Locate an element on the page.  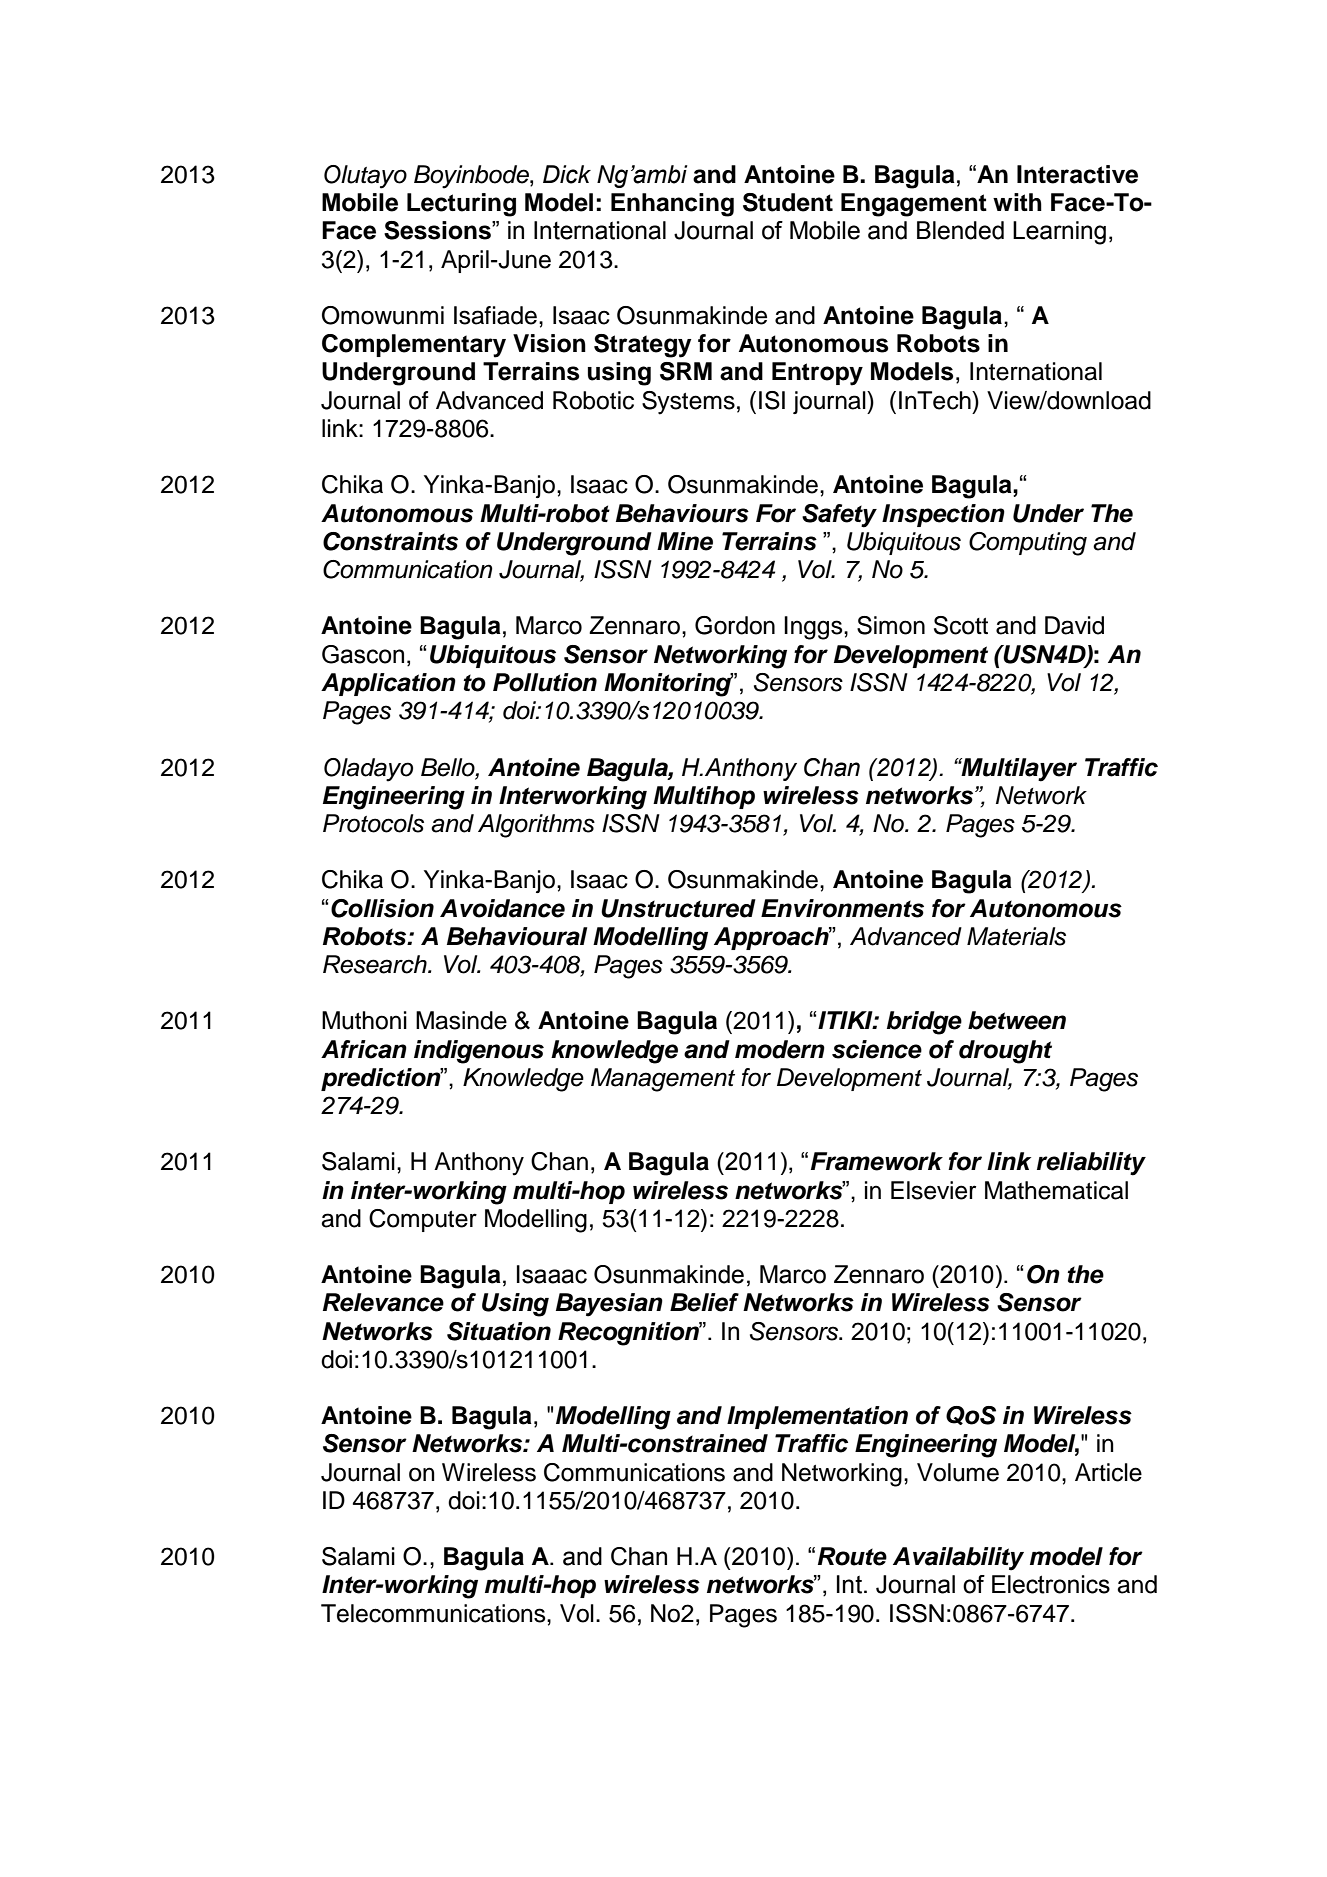
Lecturing is located at coordinates (461, 205).
